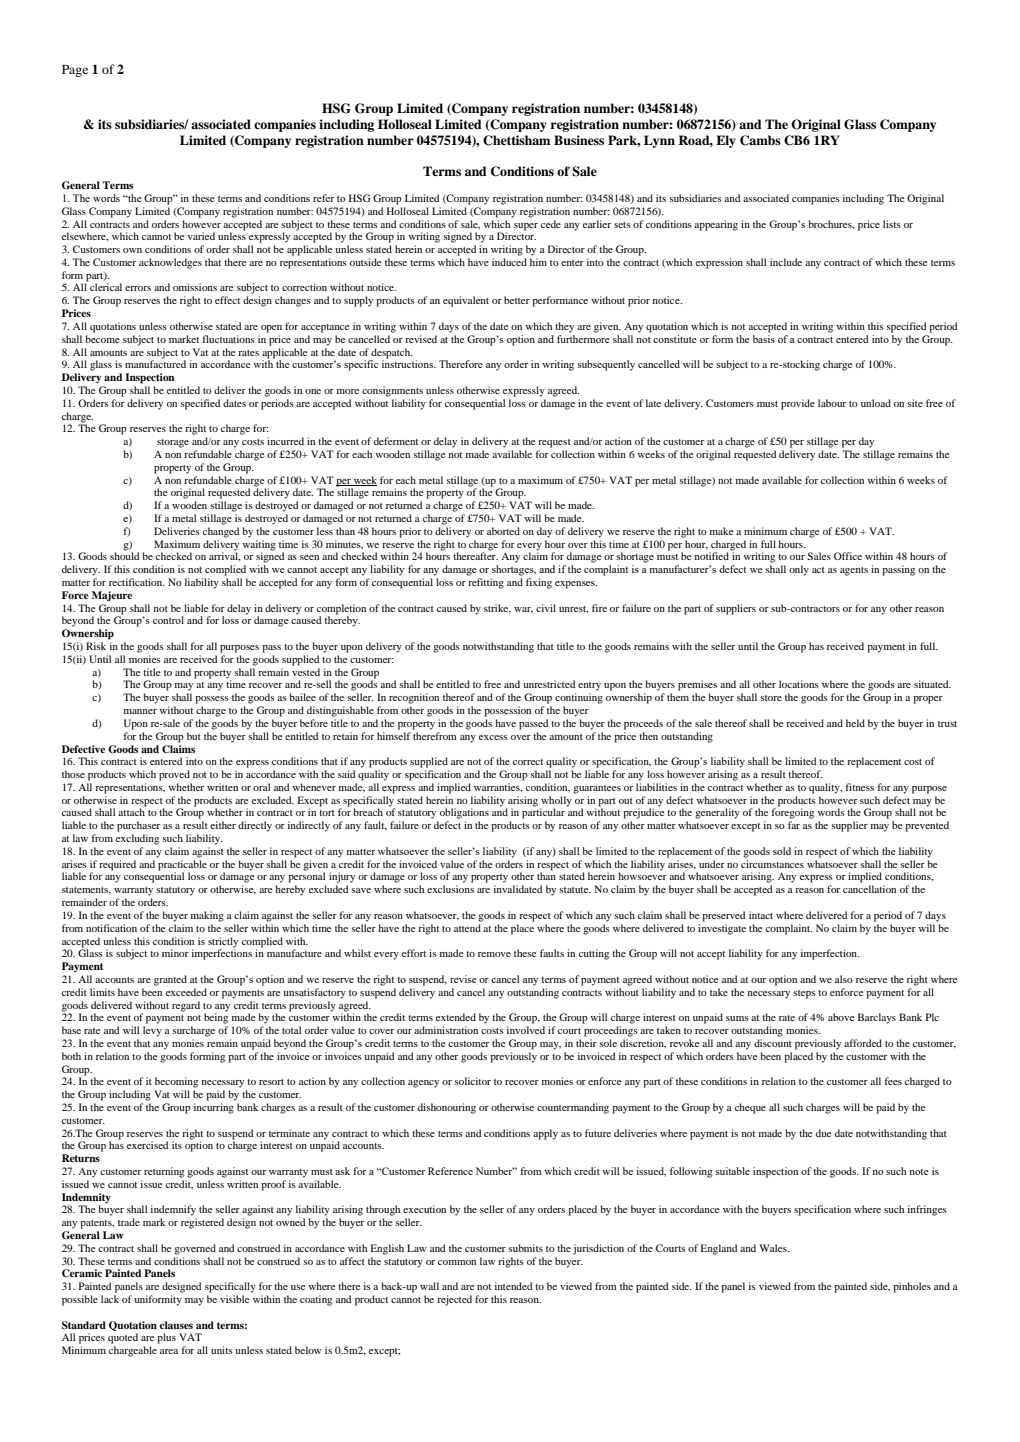  What do you see at coordinates (841, 1017) in the document?
I see `above` at bounding box center [841, 1017].
